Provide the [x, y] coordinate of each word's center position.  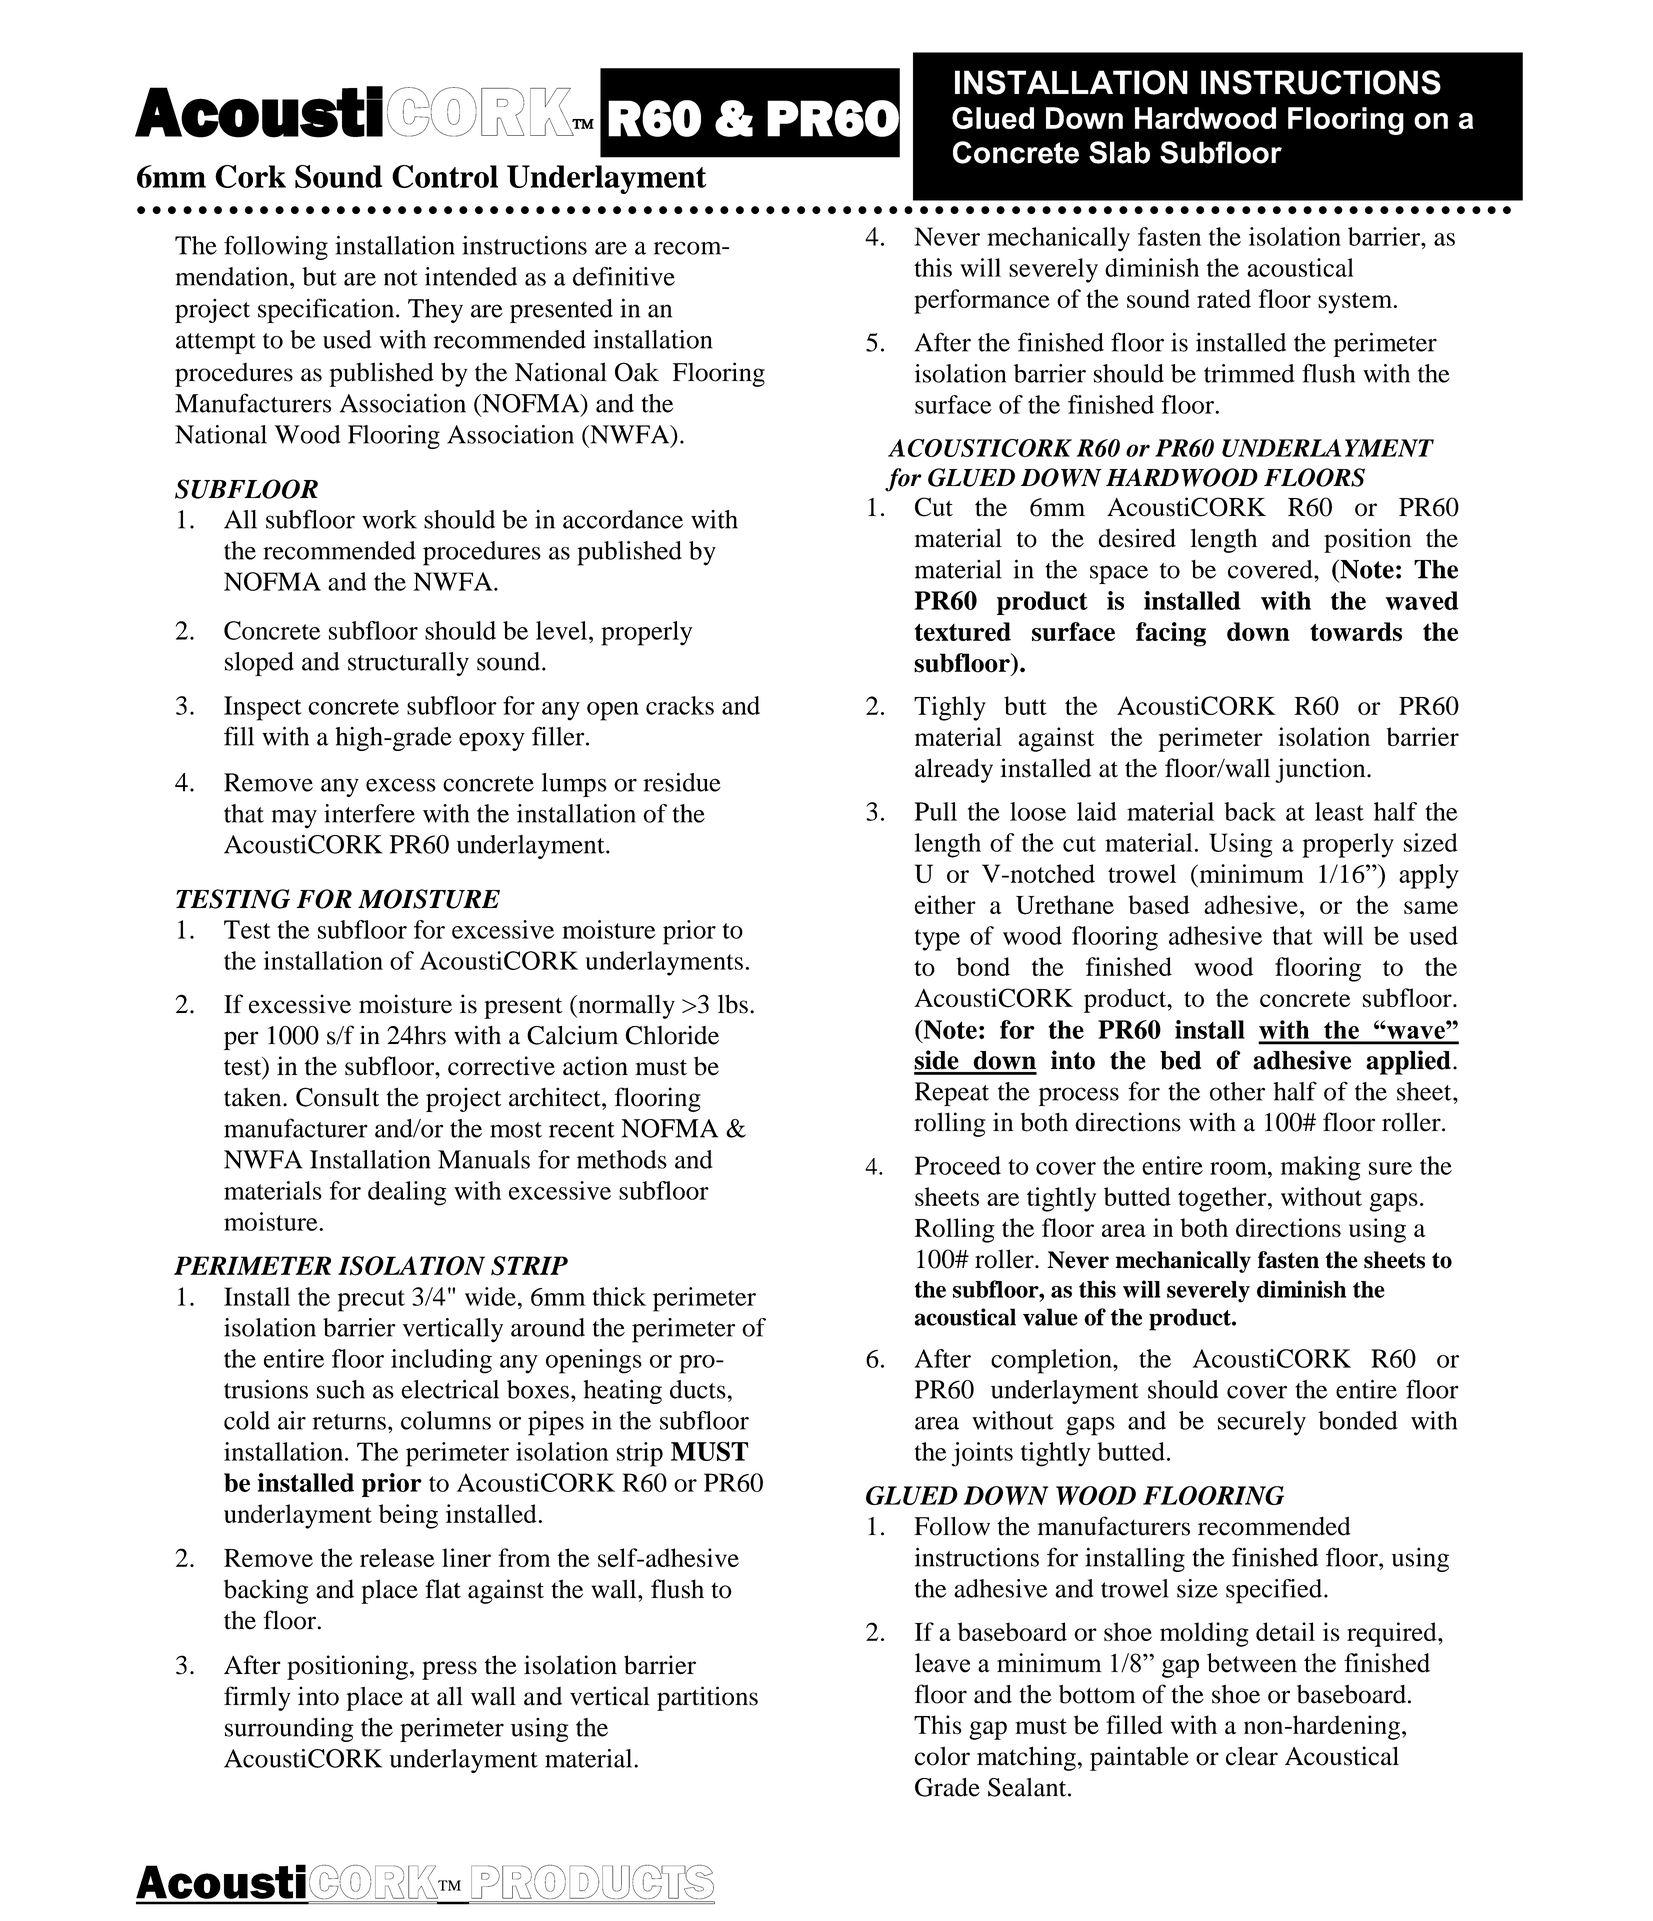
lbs [733, 1004]
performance [982, 301]
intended [471, 276]
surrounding [289, 1730]
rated [1224, 298]
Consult [337, 1097]
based [1159, 904]
